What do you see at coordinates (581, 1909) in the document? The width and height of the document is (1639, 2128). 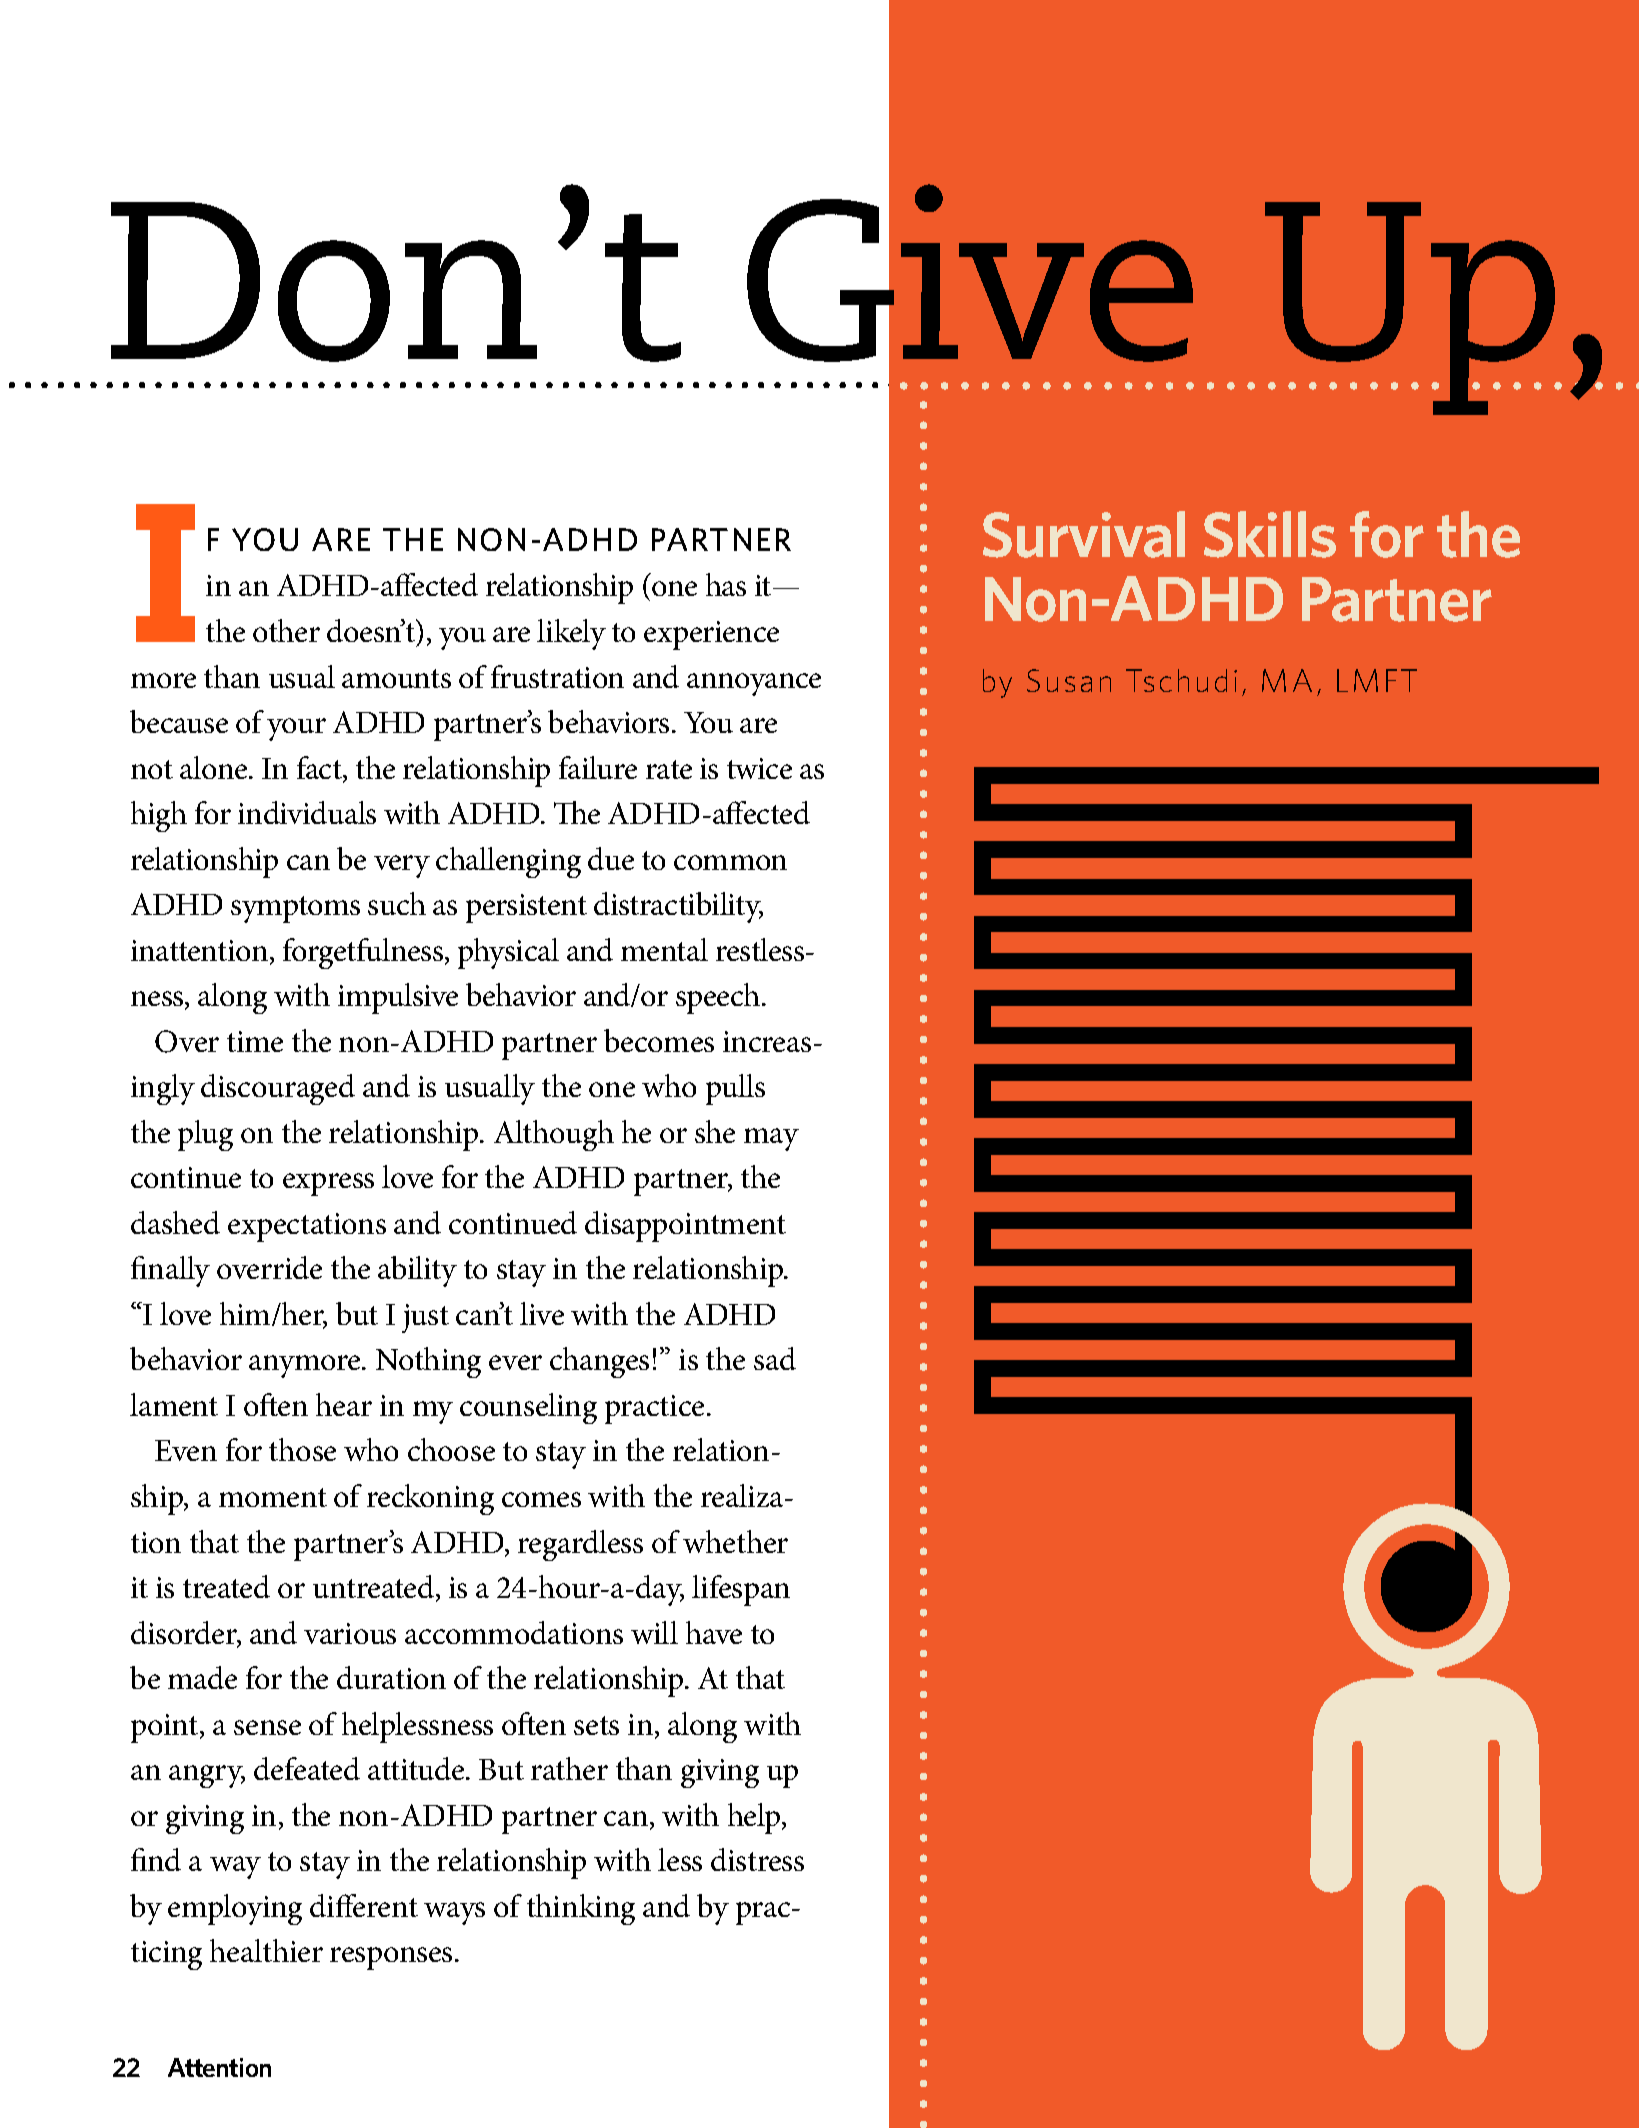 I see `thinking` at bounding box center [581, 1909].
